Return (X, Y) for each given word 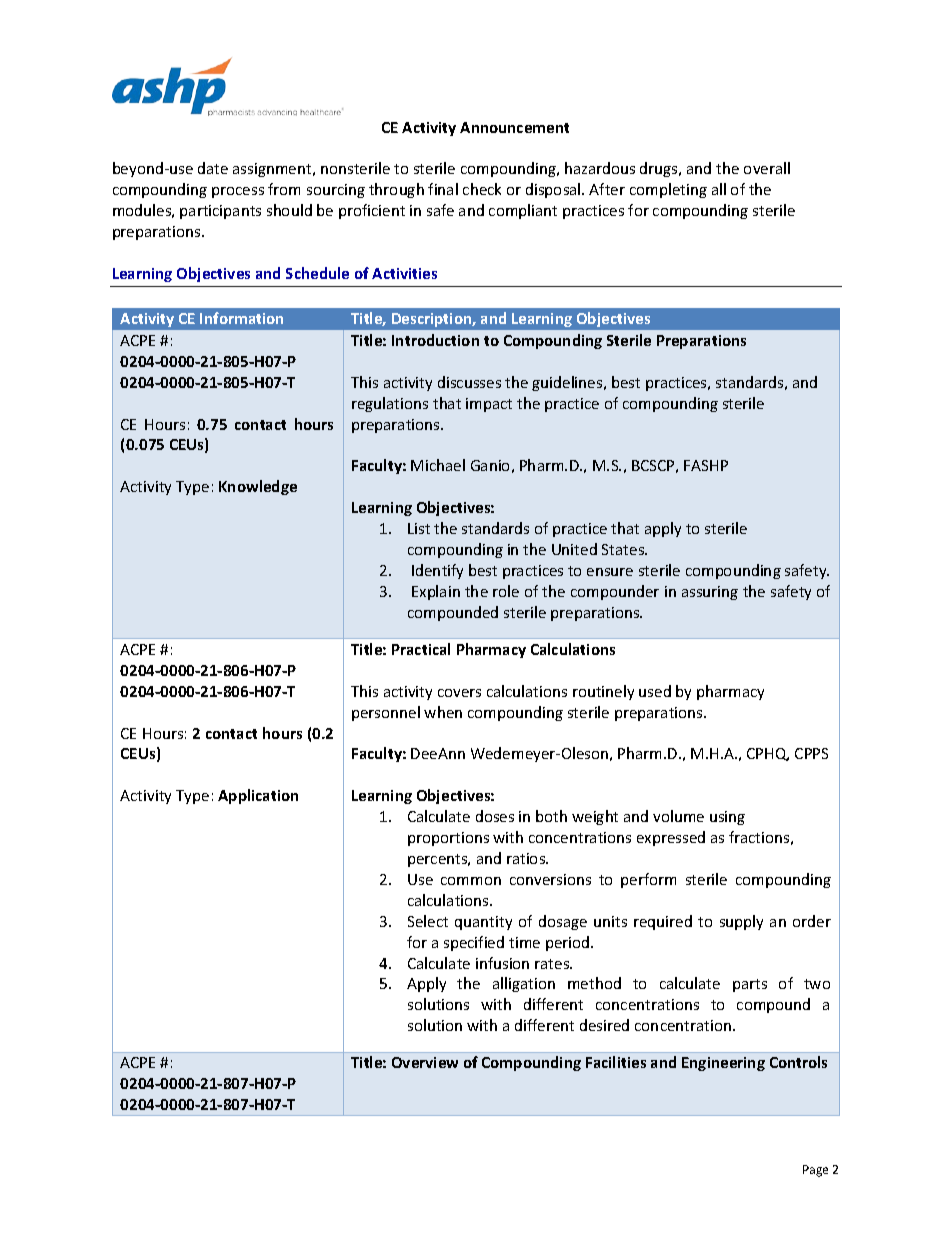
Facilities (616, 1062)
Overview (425, 1062)
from (284, 189)
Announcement (514, 127)
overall (767, 168)
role (506, 591)
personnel (386, 713)
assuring (710, 593)
